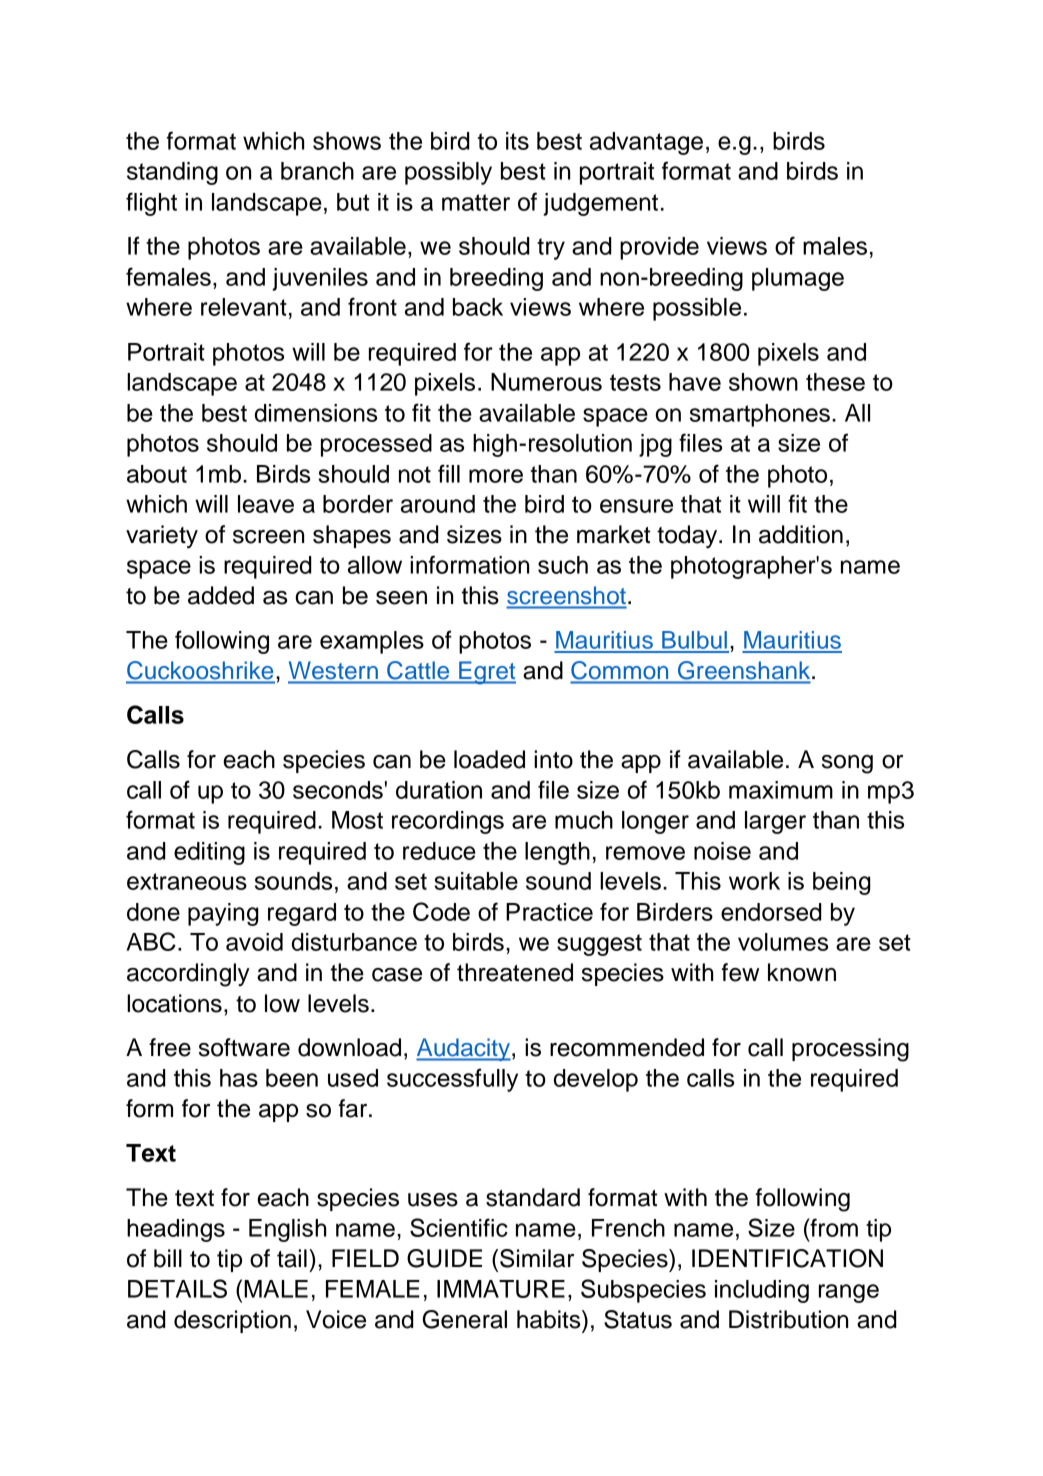 The image size is (1043, 1476). Describe the element at coordinates (476, 202) in the screenshot. I see `matter` at that location.
